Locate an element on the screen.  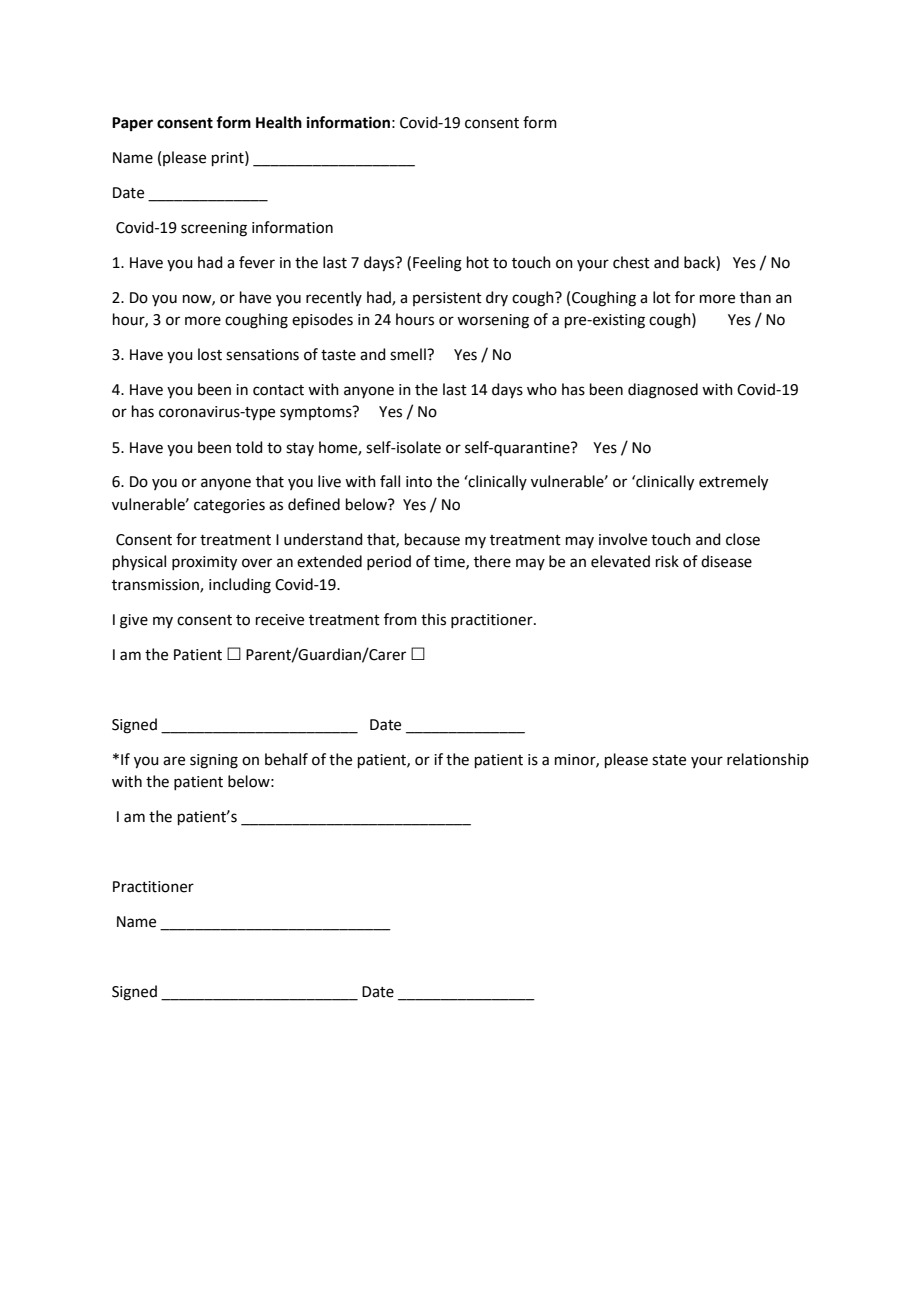
Health is located at coordinates (279, 122).
